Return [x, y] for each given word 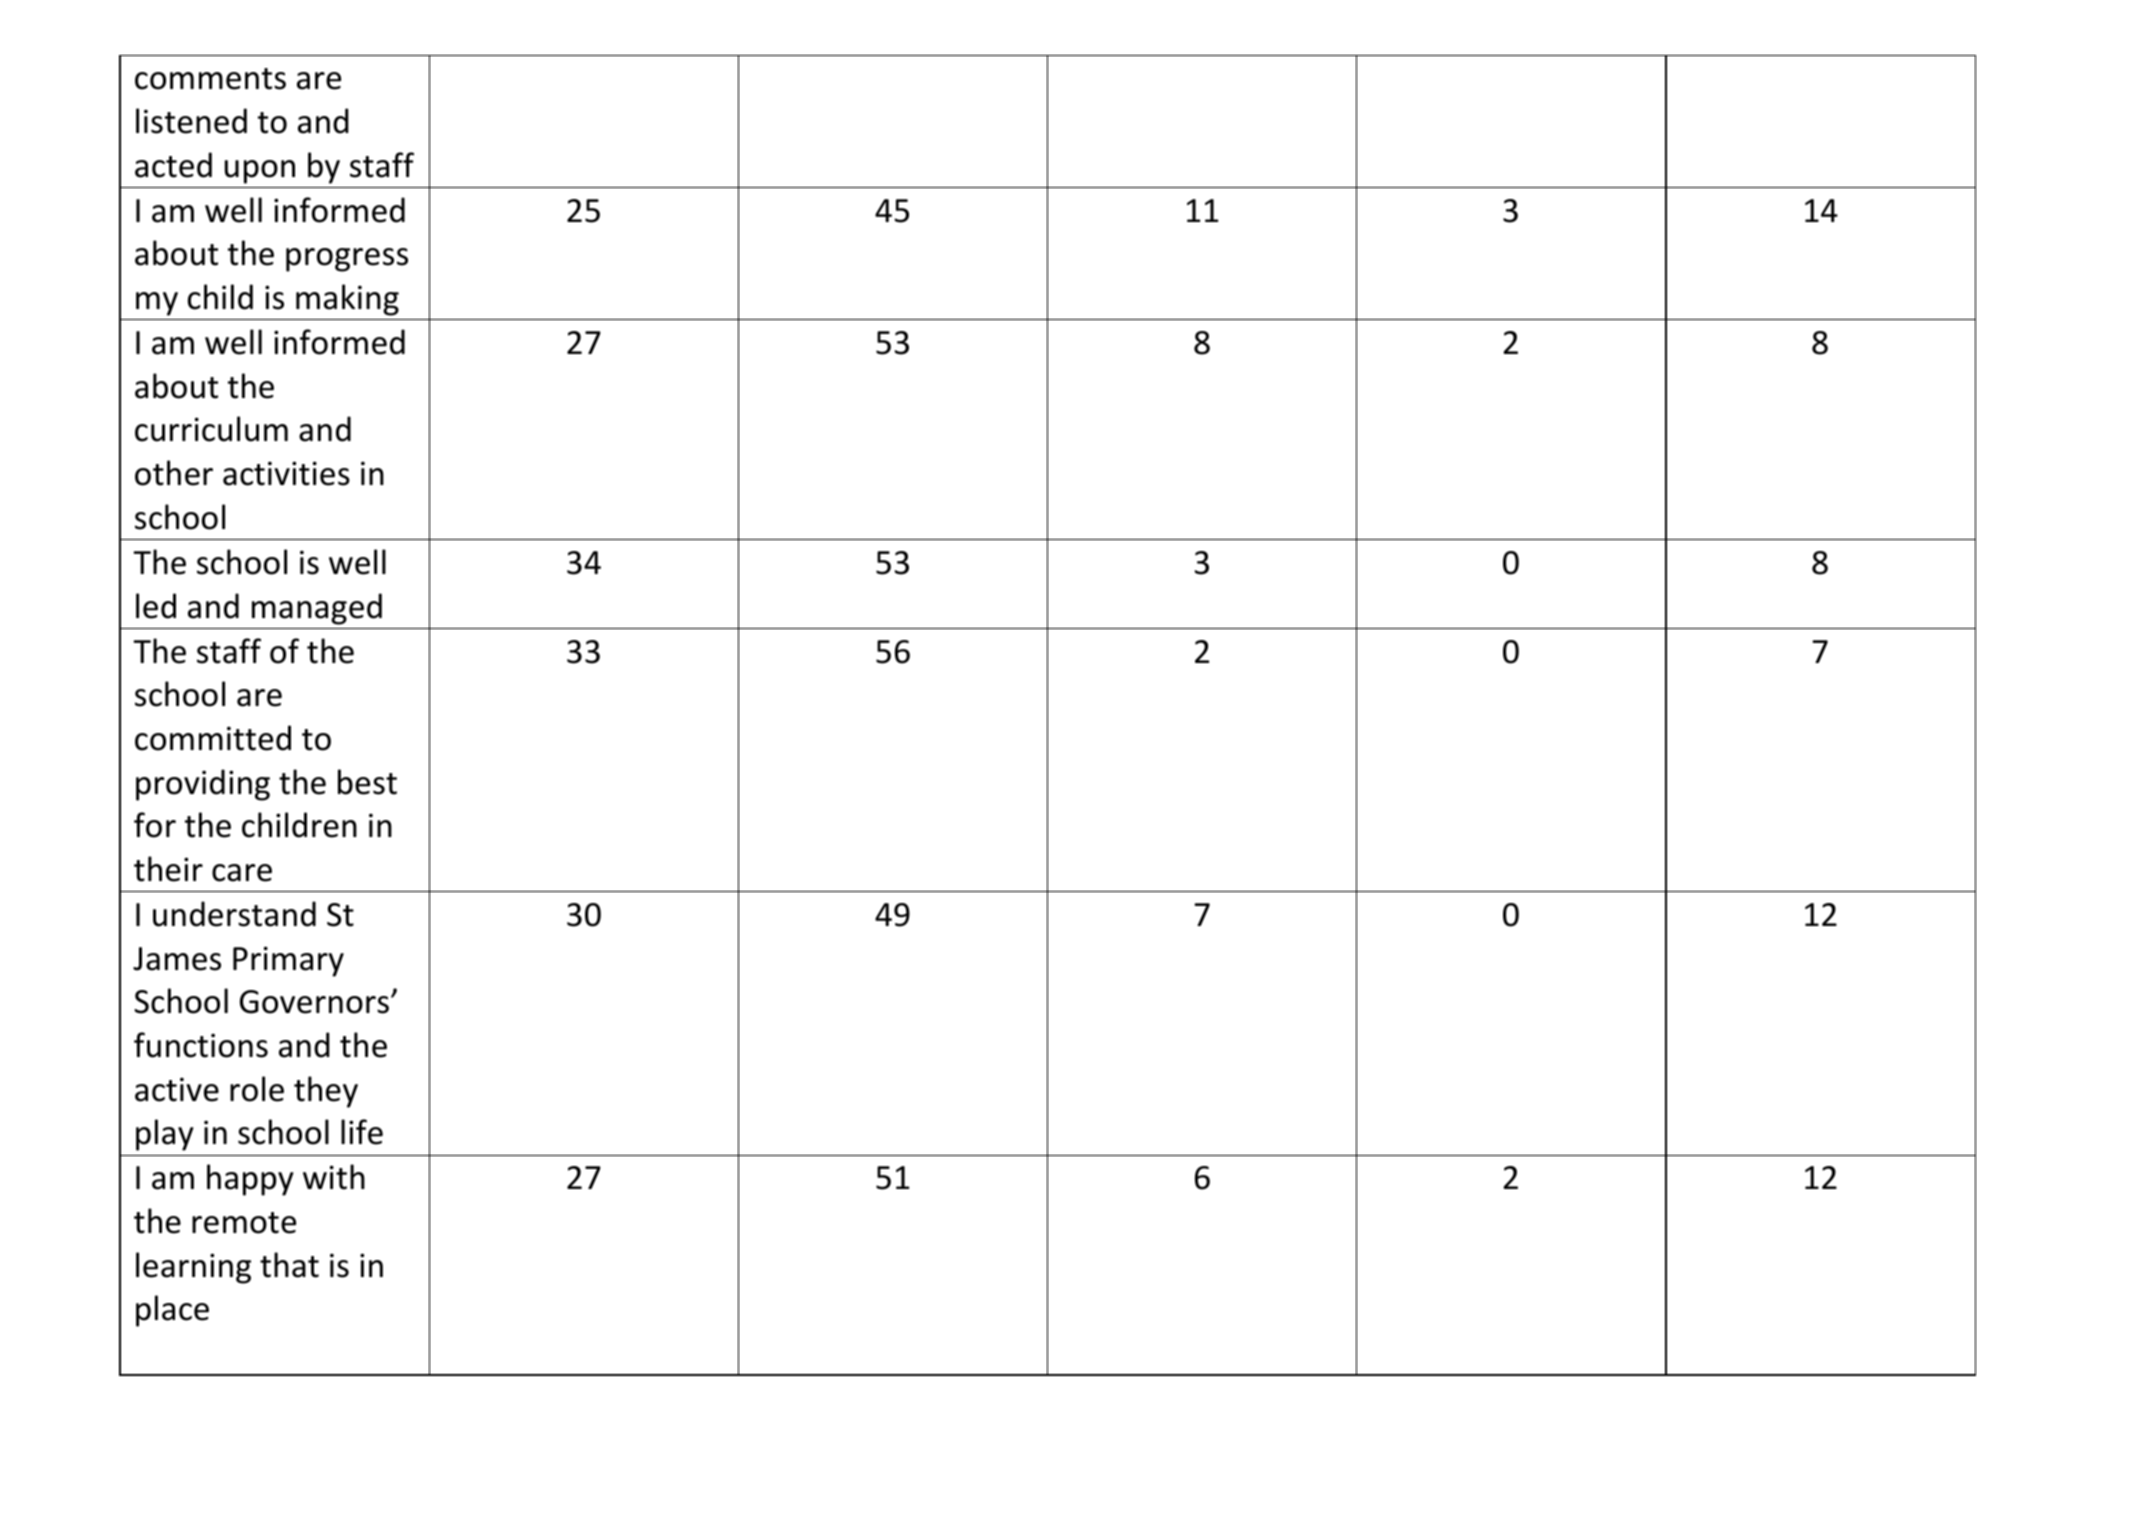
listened [191, 121]
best [367, 782]
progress [347, 260]
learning [193, 1268]
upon [260, 172]
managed [317, 609]
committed [213, 738]
